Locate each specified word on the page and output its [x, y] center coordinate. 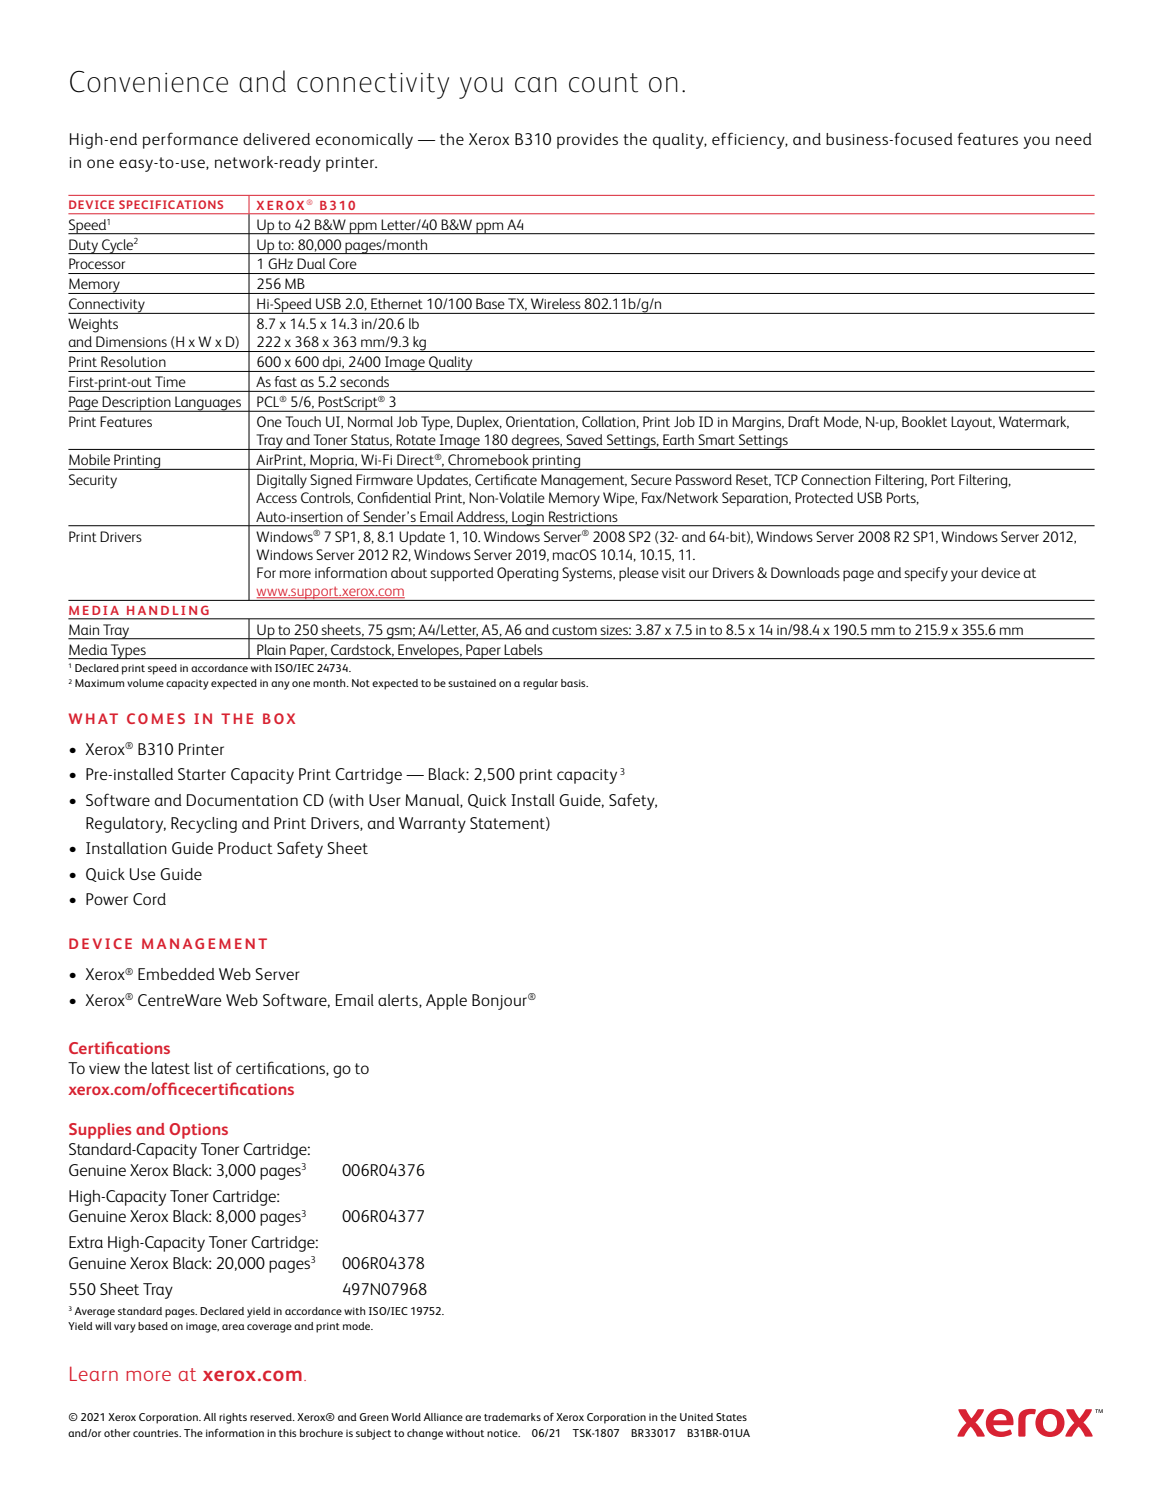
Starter [202, 774]
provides [587, 141]
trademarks [512, 1417]
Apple [446, 1002]
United [696, 1417]
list [203, 1068]
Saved [584, 439]
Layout [973, 423]
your [964, 576]
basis [574, 683]
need [1074, 139]
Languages [208, 404]
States [731, 1417]
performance [190, 140]
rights [233, 1418]
